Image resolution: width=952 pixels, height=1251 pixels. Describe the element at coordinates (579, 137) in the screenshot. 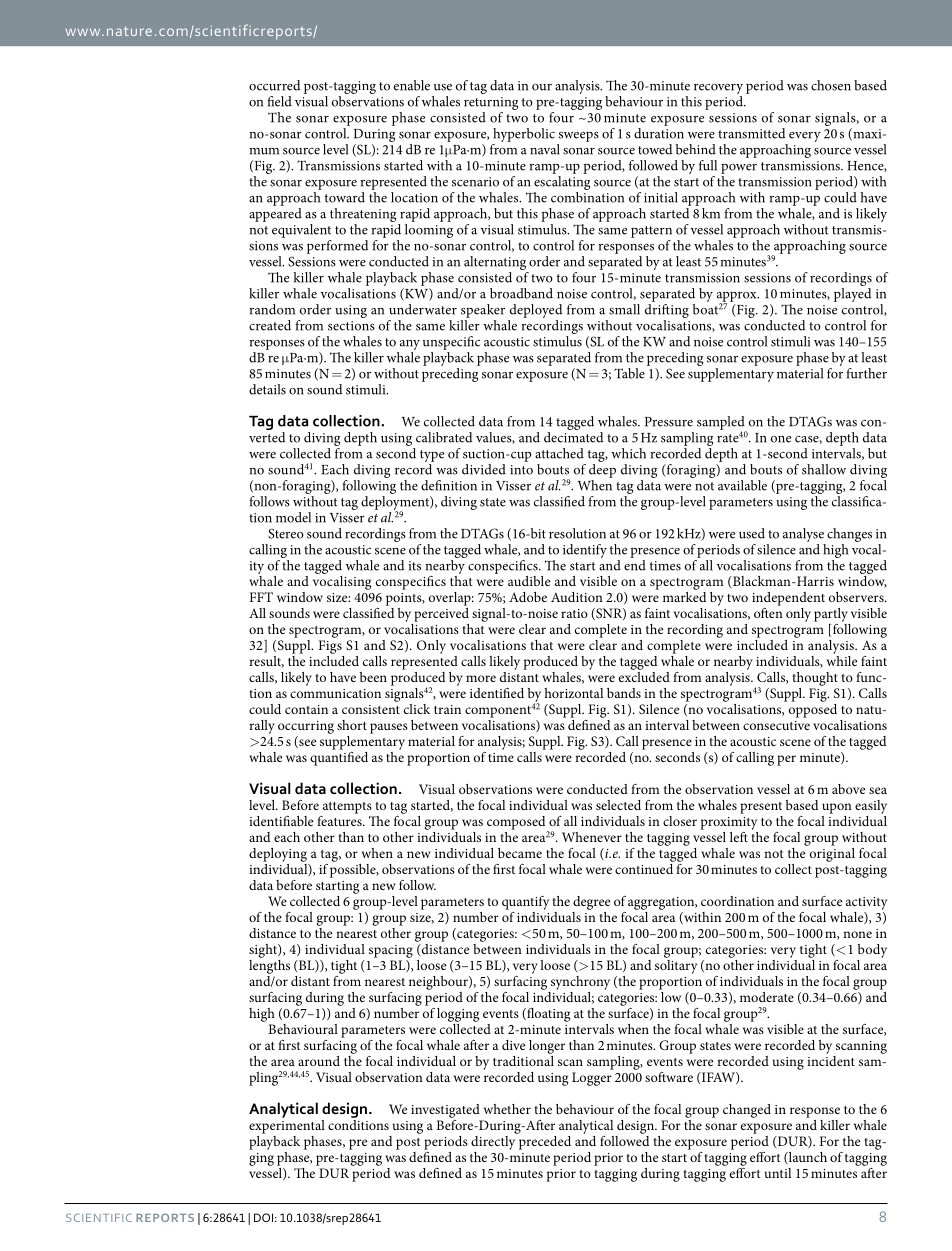

I see `sweeps` at that location.
